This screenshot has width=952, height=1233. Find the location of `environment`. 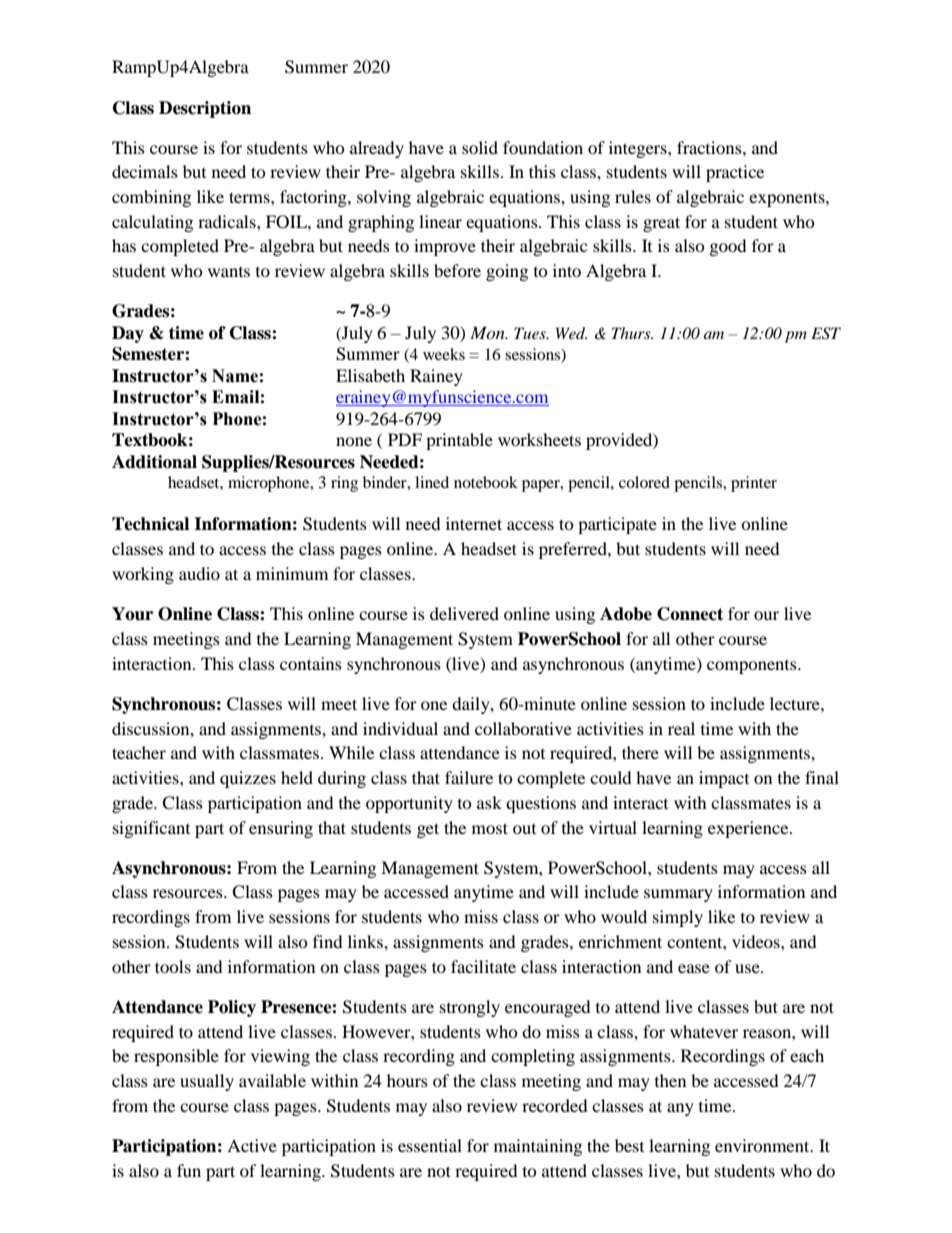

environment is located at coordinates (763, 1145).
